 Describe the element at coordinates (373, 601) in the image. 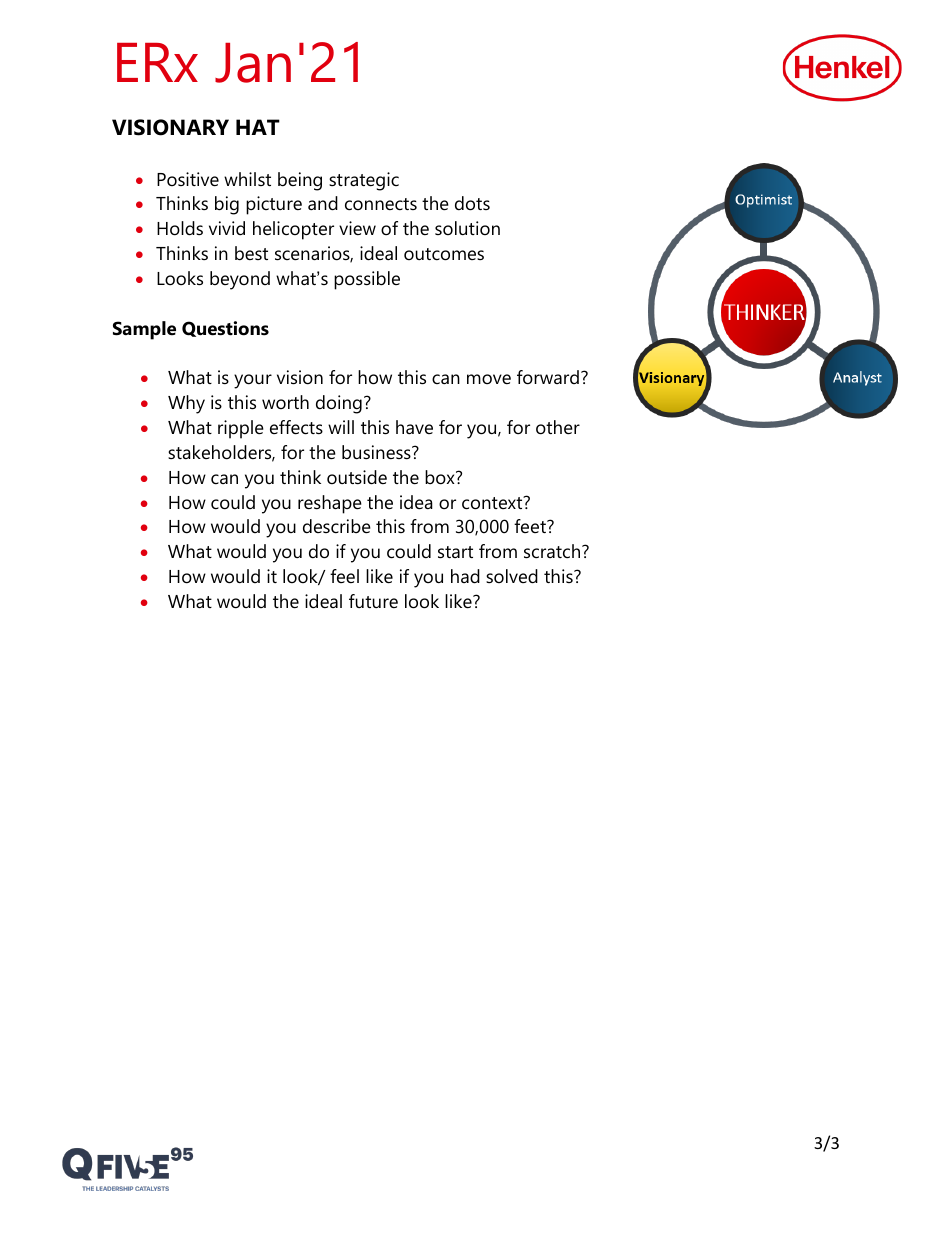

I see `future` at that location.
